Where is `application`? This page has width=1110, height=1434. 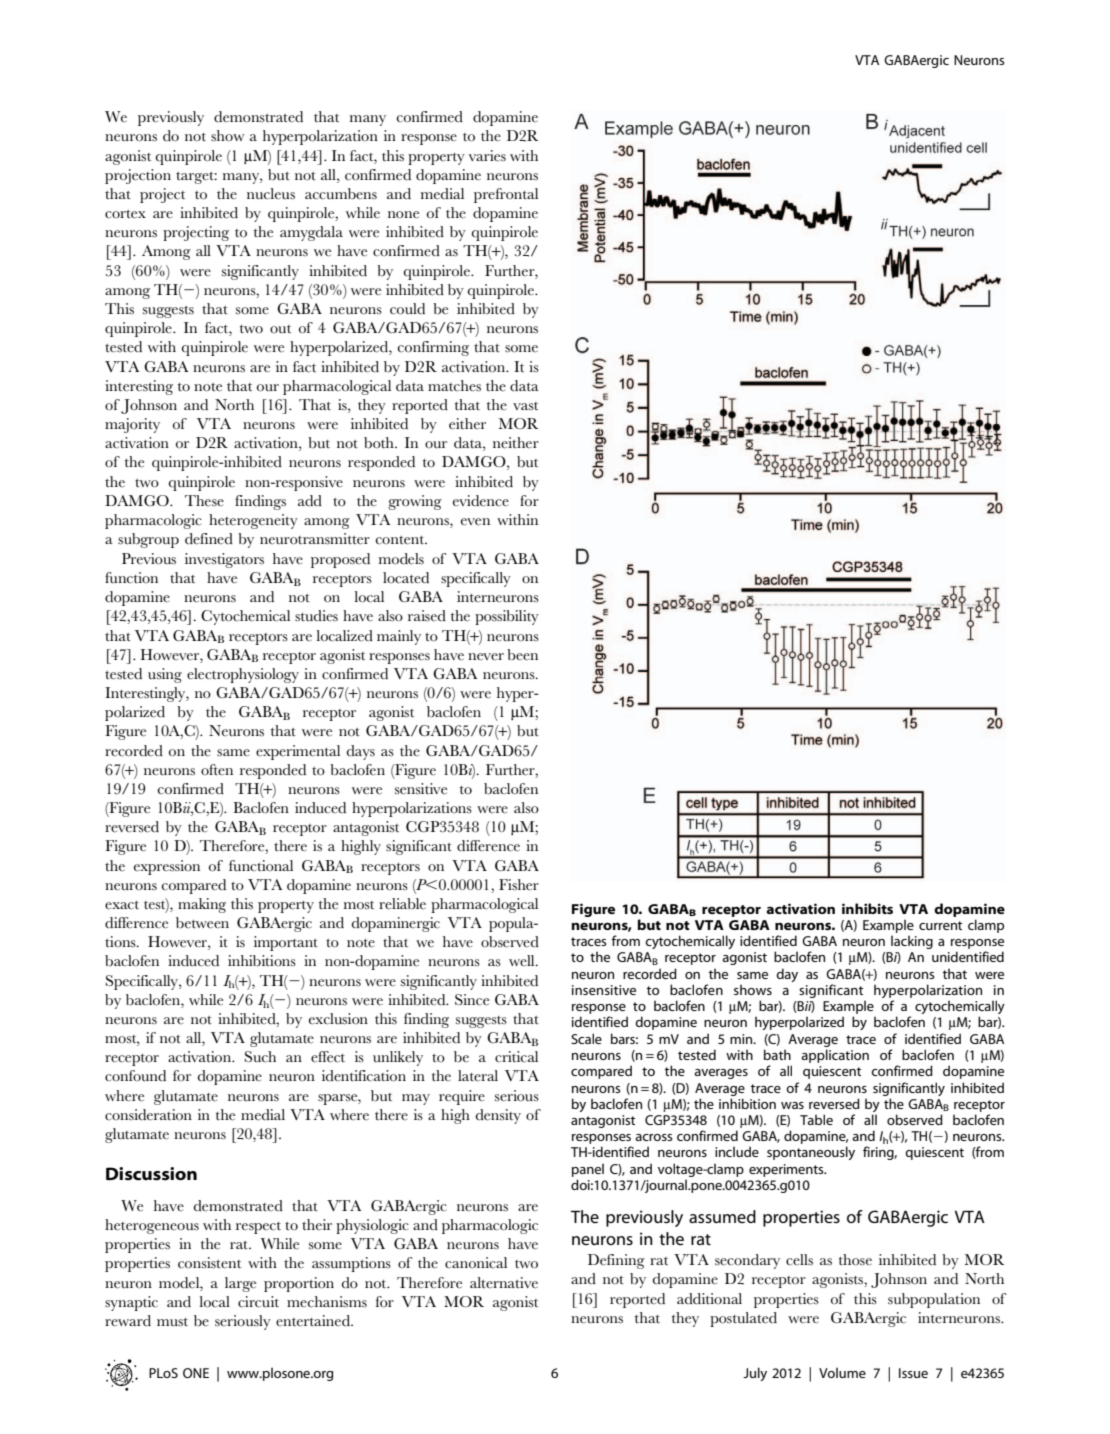 application is located at coordinates (835, 1056).
